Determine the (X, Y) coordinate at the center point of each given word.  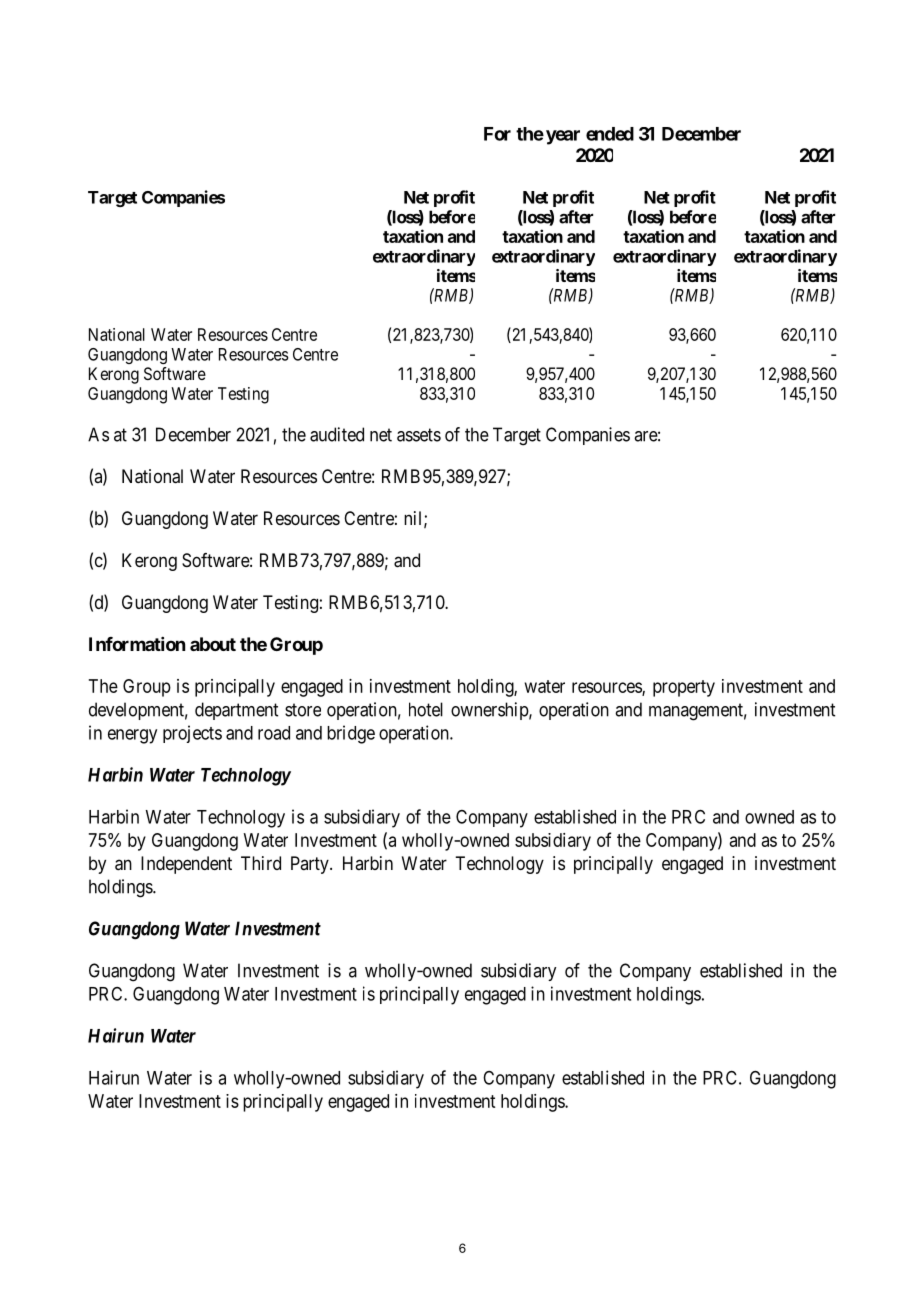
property (684, 688)
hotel (426, 709)
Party (311, 865)
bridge (351, 734)
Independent (186, 865)
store (303, 710)
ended (610, 134)
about (213, 644)
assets (419, 435)
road (274, 733)
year (563, 137)
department (236, 711)
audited (337, 434)
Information (137, 644)
